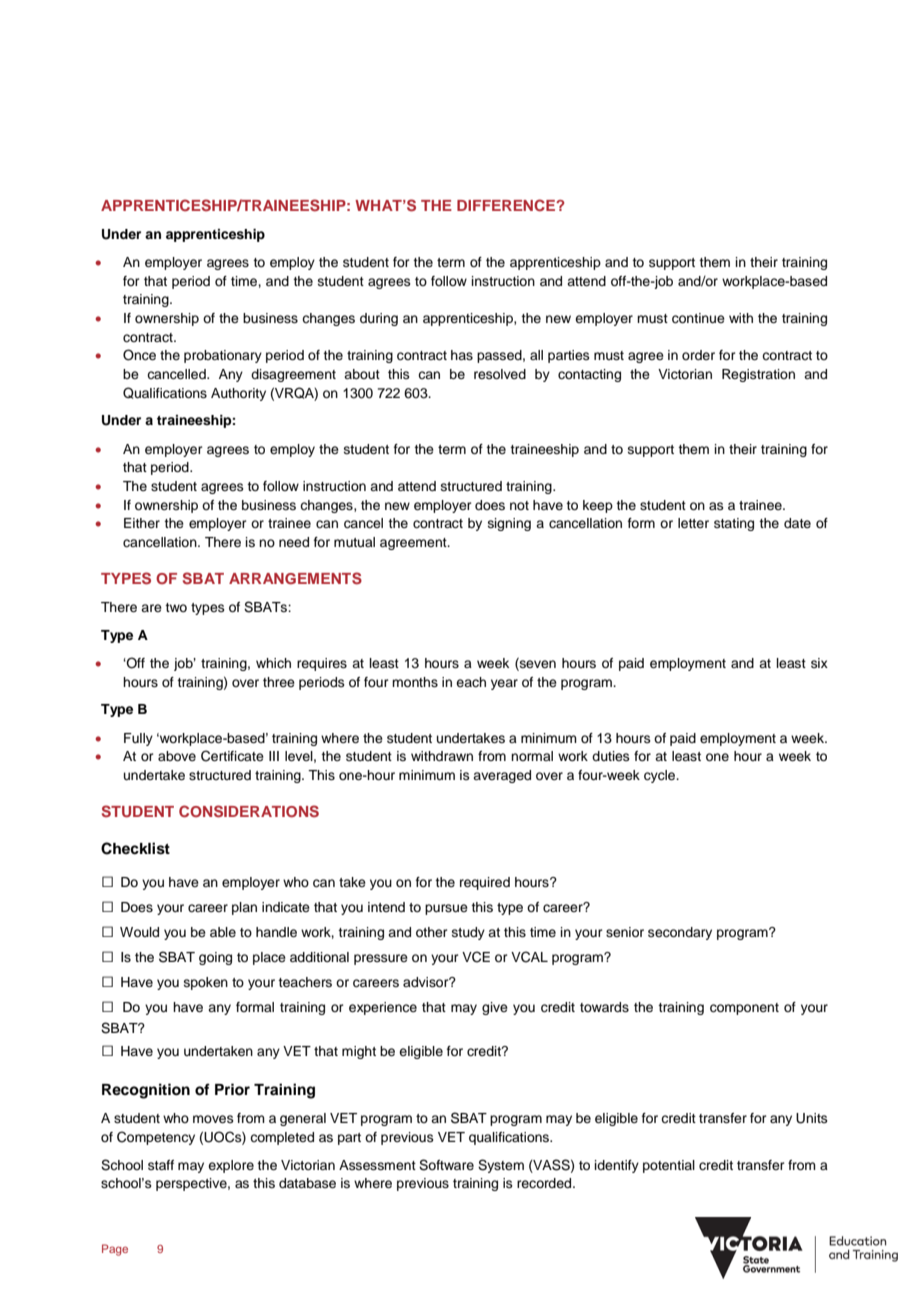  What do you see at coordinates (244, 908) in the document?
I see `plan` at bounding box center [244, 908].
